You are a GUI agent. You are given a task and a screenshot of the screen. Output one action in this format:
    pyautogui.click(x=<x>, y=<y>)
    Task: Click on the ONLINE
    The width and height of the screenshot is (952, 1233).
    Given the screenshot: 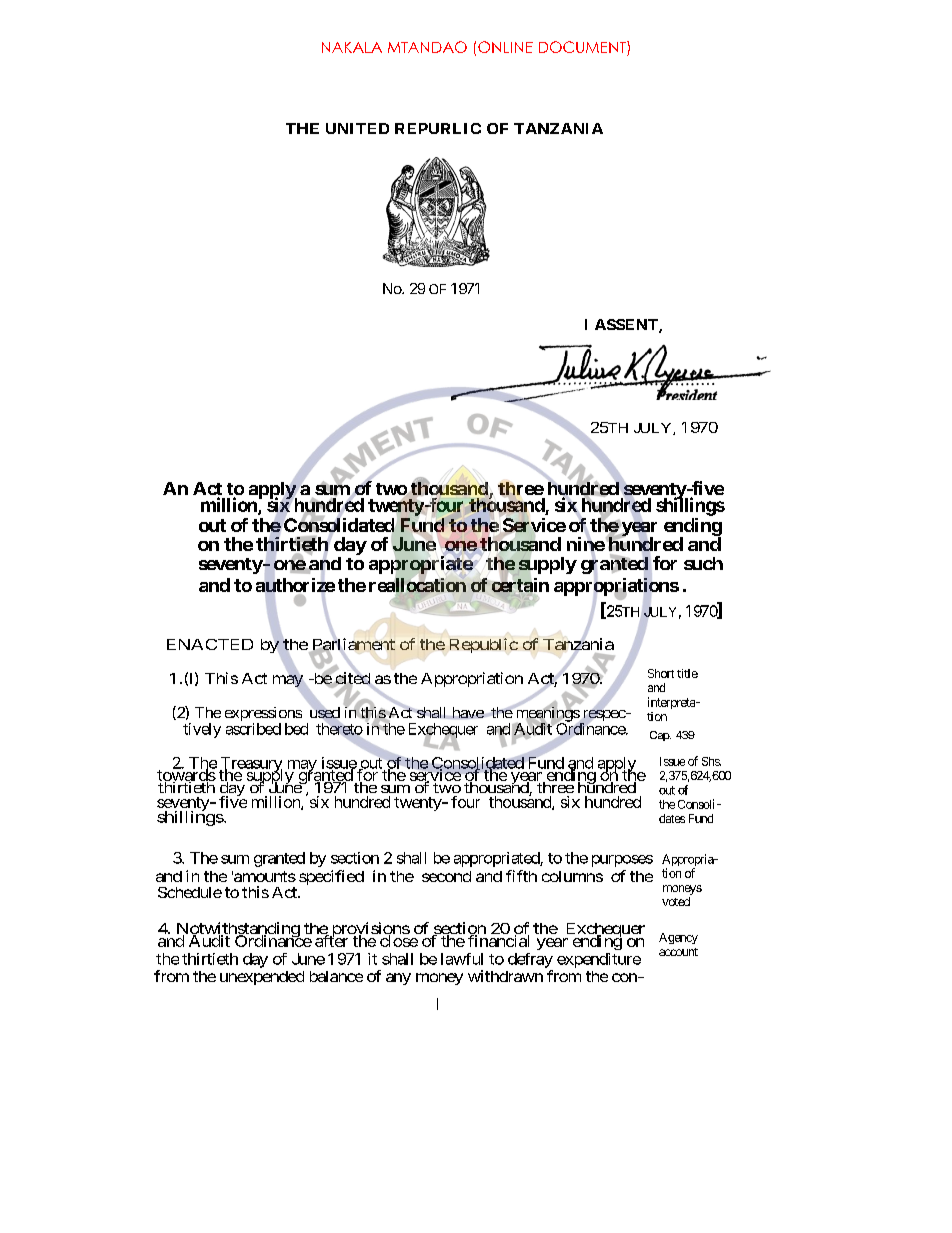 What is the action you would take?
    pyautogui.click(x=505, y=47)
